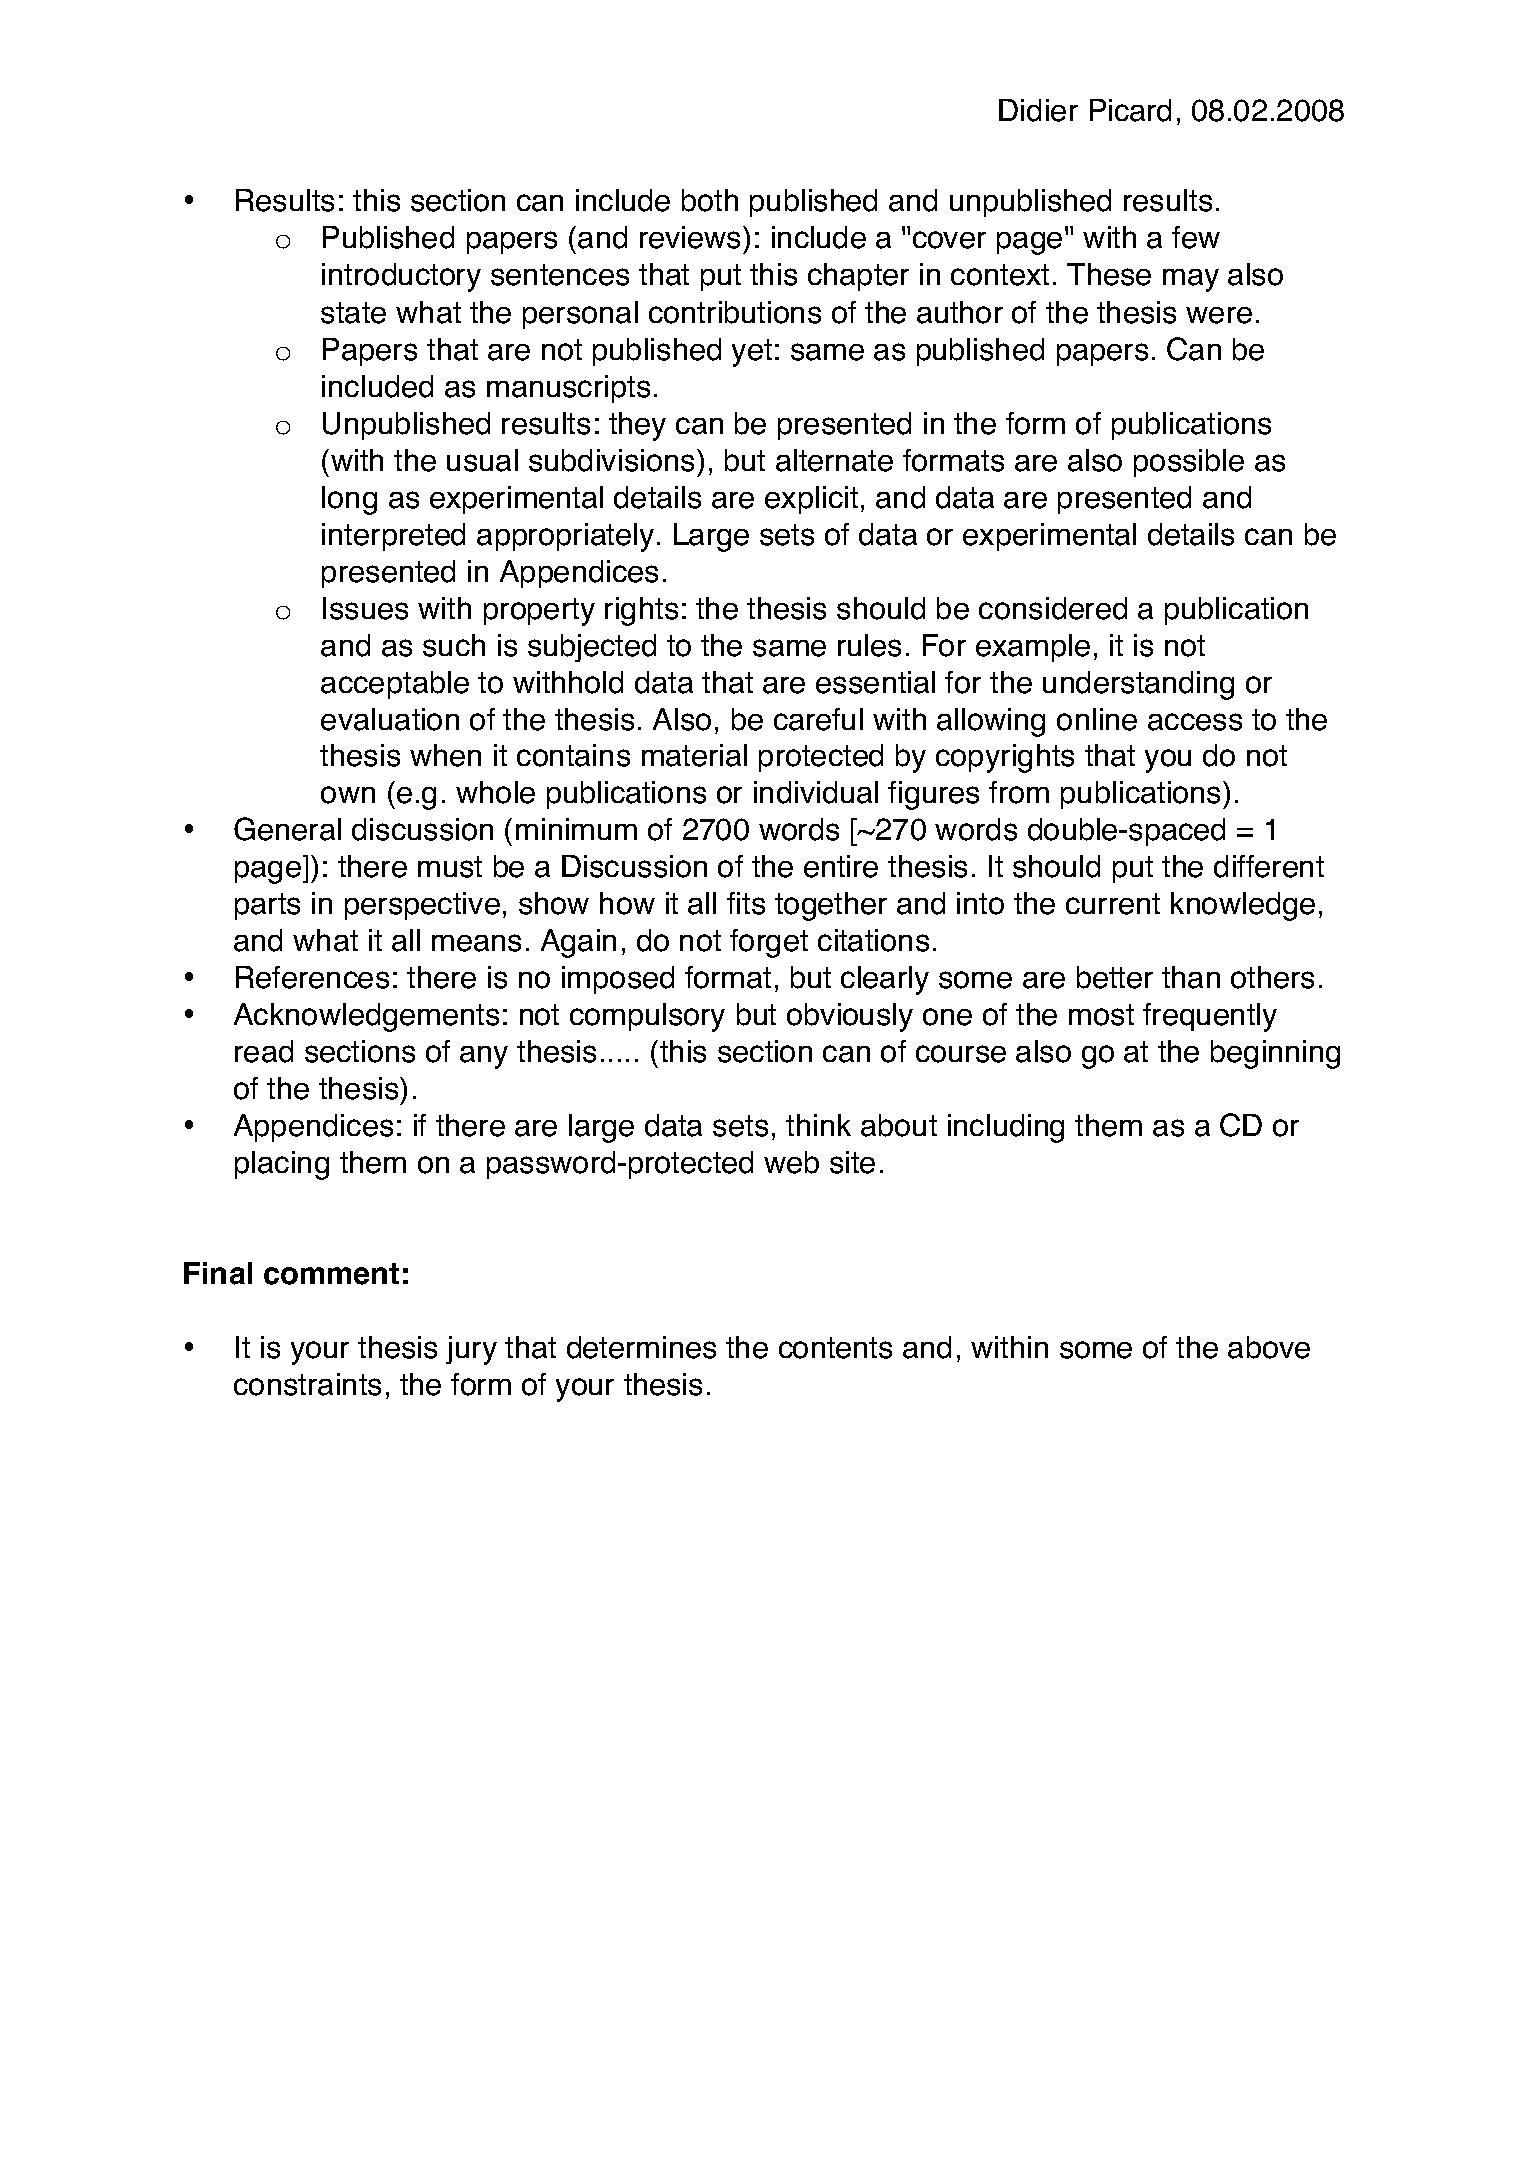 This screenshot has height=2161, width=1527. What do you see at coordinates (1138, 685) in the screenshot?
I see `understanding` at bounding box center [1138, 685].
